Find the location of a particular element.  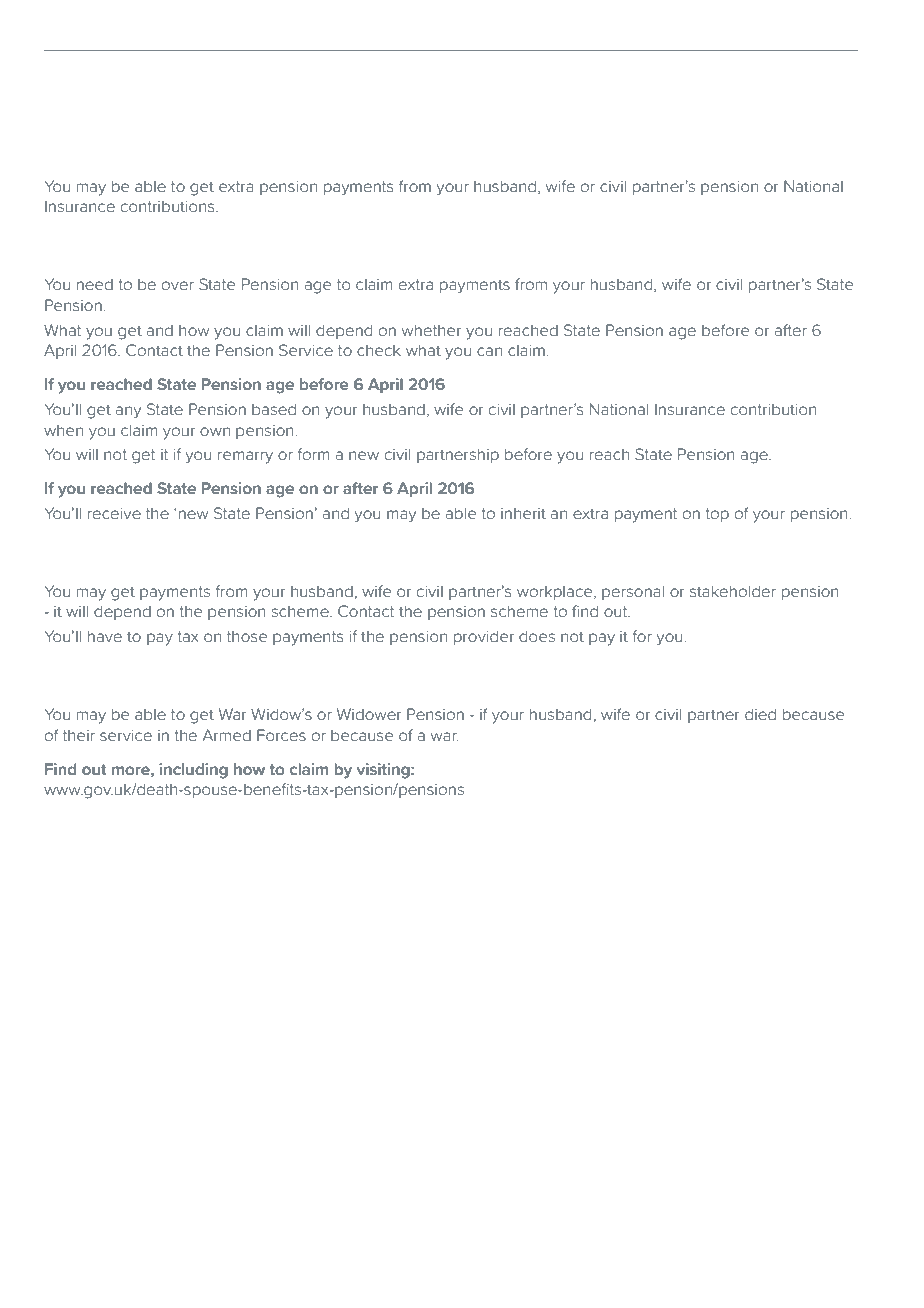

top is located at coordinates (717, 515).
